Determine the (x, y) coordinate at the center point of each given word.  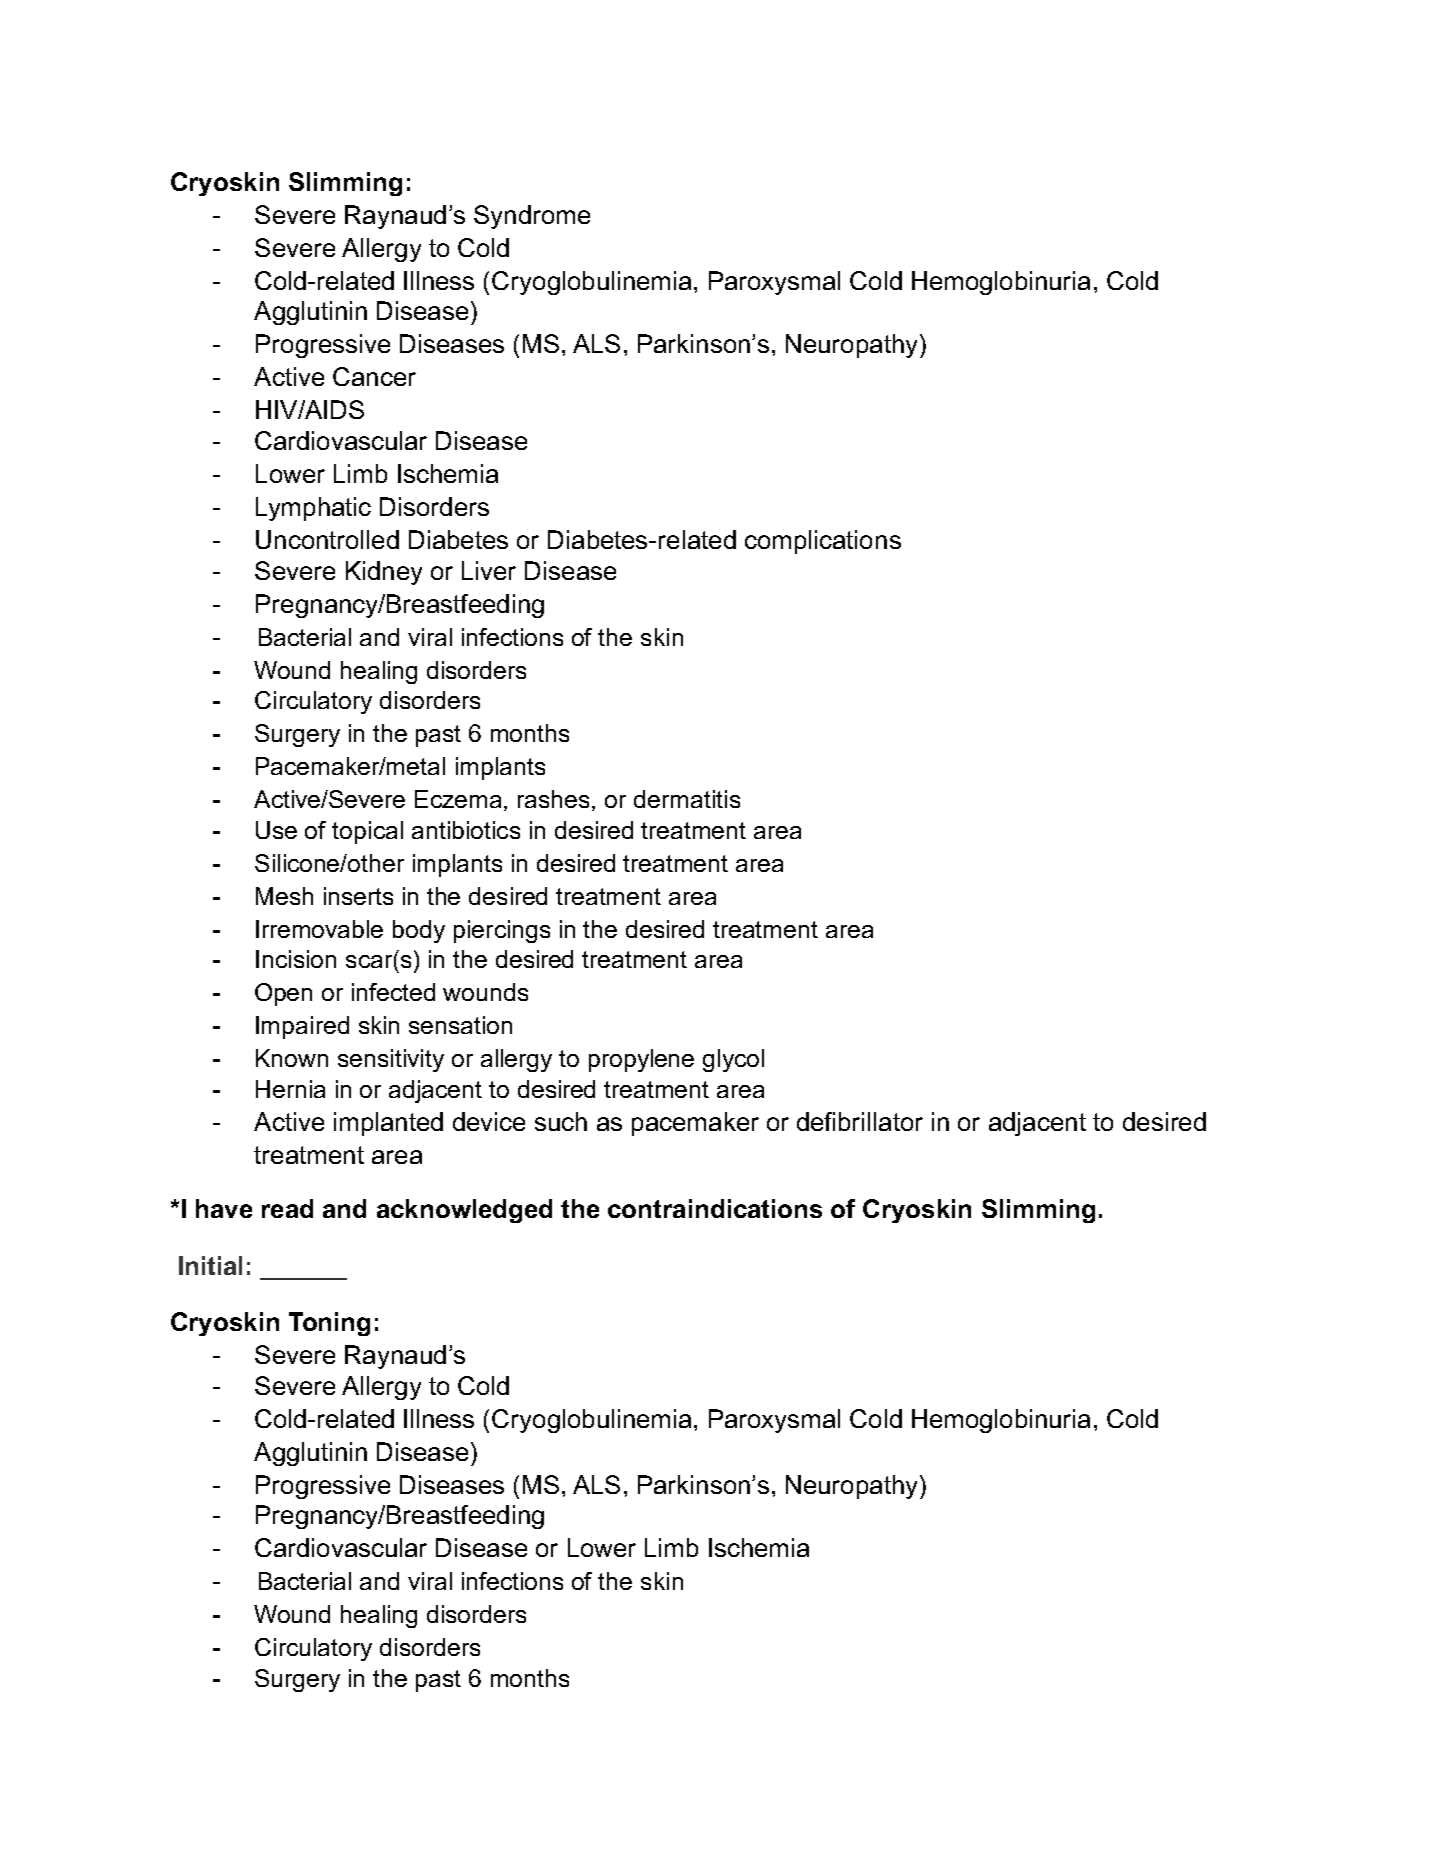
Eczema (460, 800)
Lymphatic (313, 509)
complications (823, 542)
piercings (502, 931)
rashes (555, 800)
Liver (489, 570)
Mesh (284, 896)
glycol (733, 1060)
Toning (329, 1324)
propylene (641, 1060)
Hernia (290, 1089)
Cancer (374, 376)
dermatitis (687, 799)
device (489, 1121)
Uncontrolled (327, 539)
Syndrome (532, 217)
